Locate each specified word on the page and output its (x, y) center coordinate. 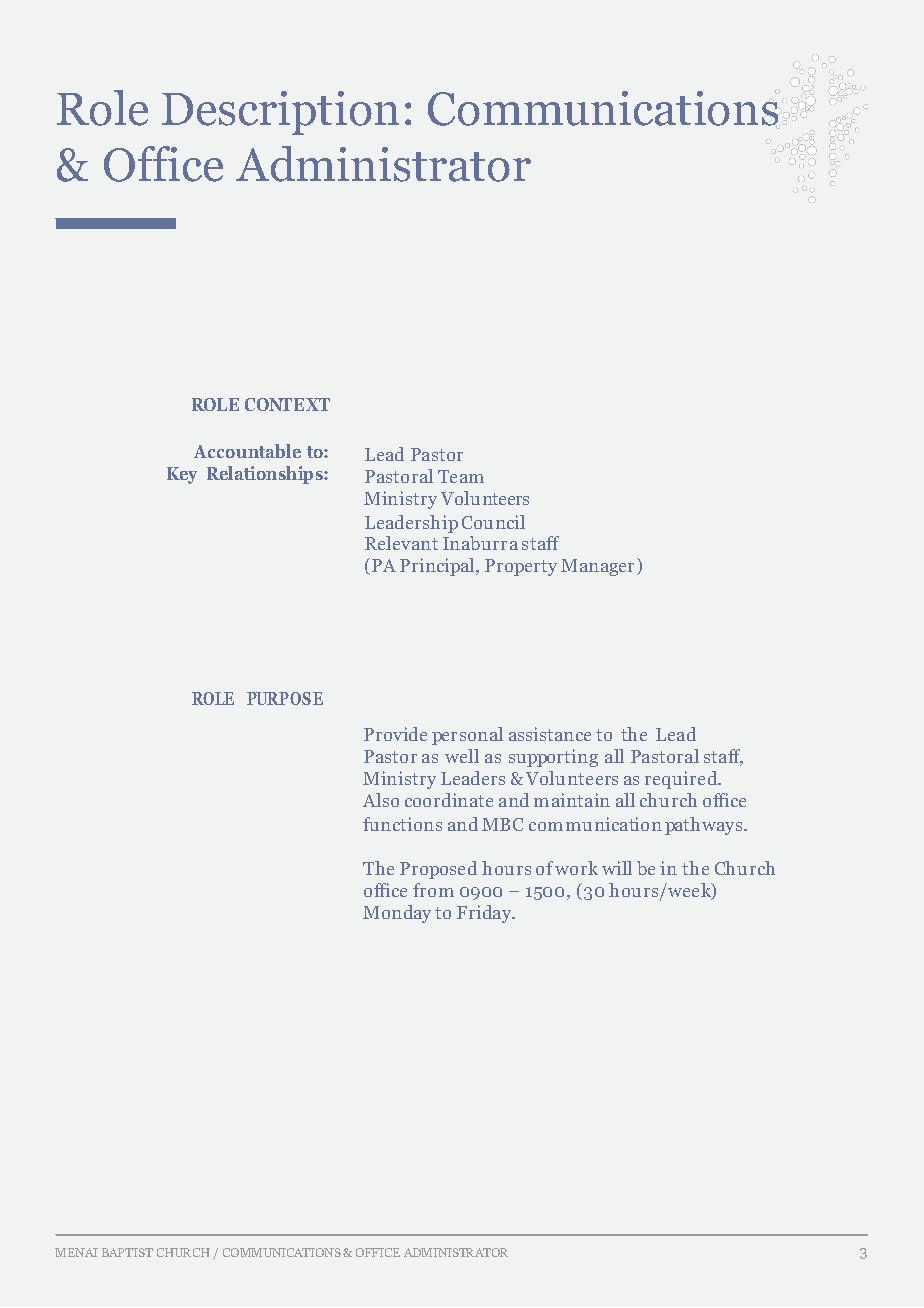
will (617, 868)
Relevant (401, 543)
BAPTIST (127, 1252)
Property (521, 567)
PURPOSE (285, 698)
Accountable (247, 451)
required (682, 780)
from (433, 890)
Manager (599, 567)
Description (280, 113)
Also (381, 800)
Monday (397, 914)
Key (182, 475)
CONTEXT (287, 404)
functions (402, 824)
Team (461, 476)
